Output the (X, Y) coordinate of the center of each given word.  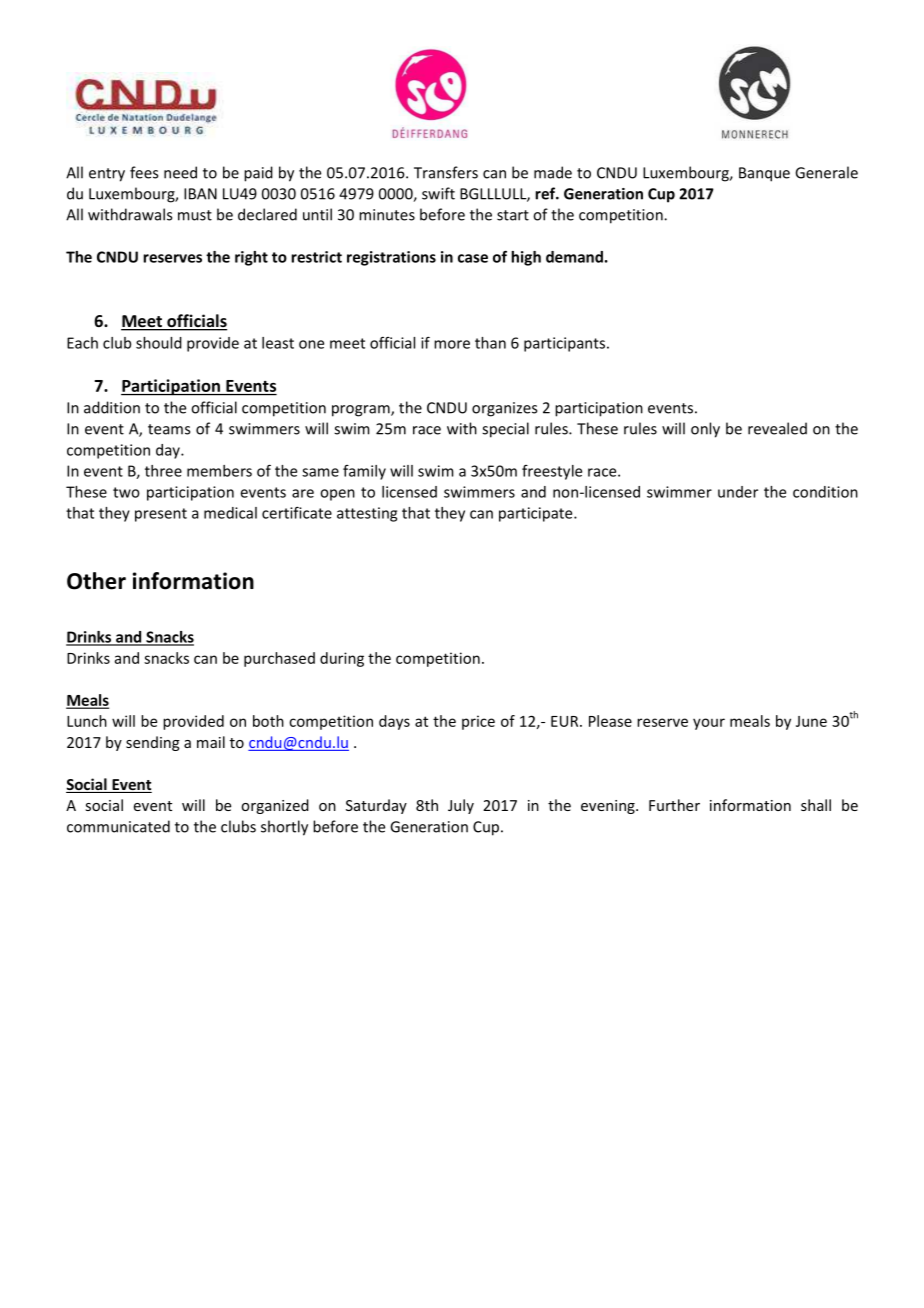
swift (438, 193)
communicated (118, 826)
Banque (764, 174)
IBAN (200, 194)
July (461, 806)
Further (674, 805)
